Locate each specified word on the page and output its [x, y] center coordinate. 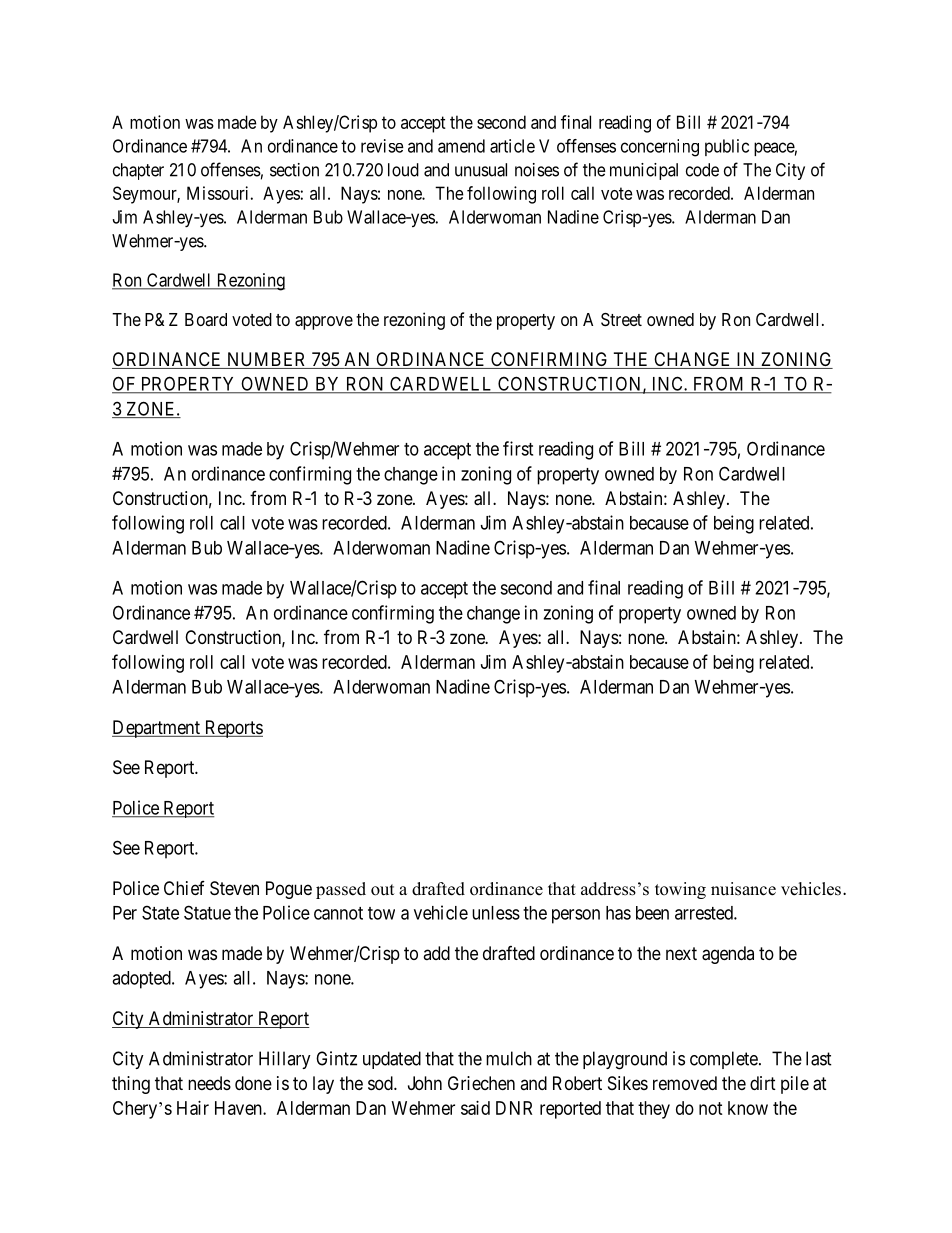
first [518, 448]
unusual [481, 170]
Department [157, 729]
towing [680, 890]
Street [621, 319]
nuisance [743, 889]
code [702, 170]
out [382, 890]
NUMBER [266, 360]
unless [496, 913]
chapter [138, 171]
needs [209, 1083]
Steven [234, 888]
